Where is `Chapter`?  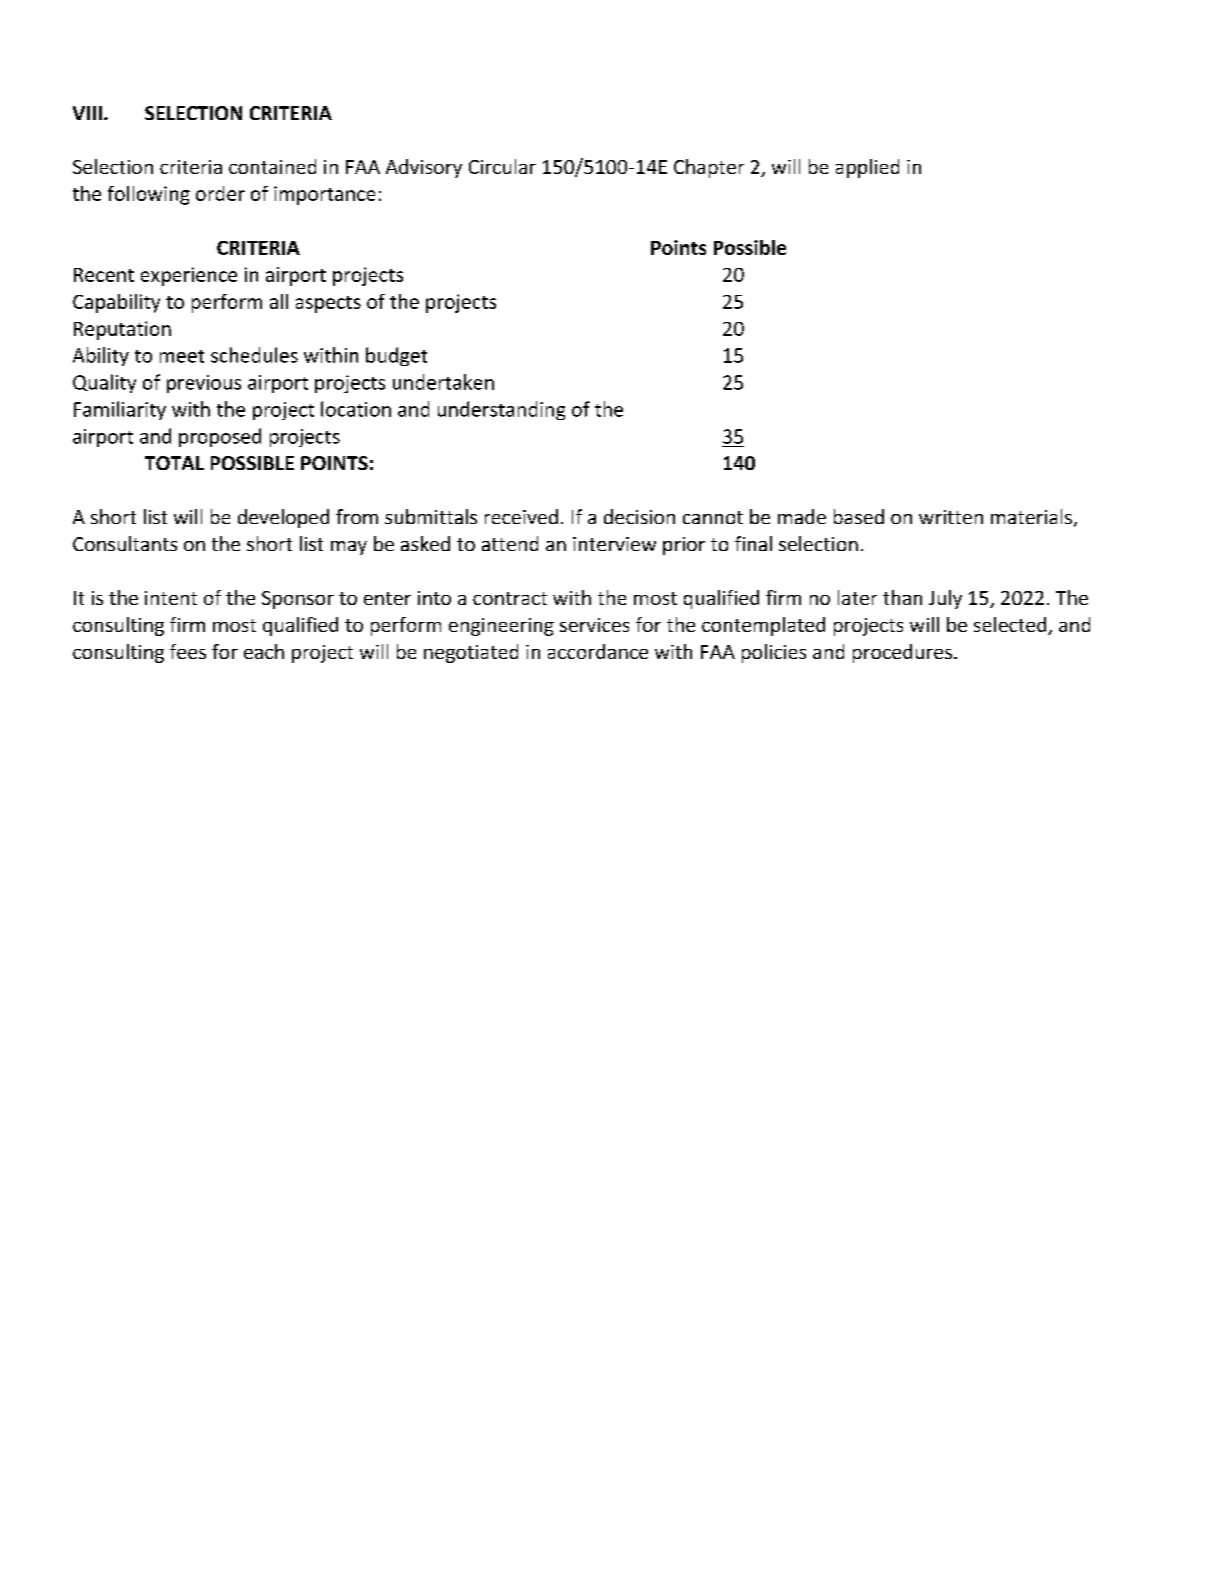 Chapter is located at coordinates (709, 168).
